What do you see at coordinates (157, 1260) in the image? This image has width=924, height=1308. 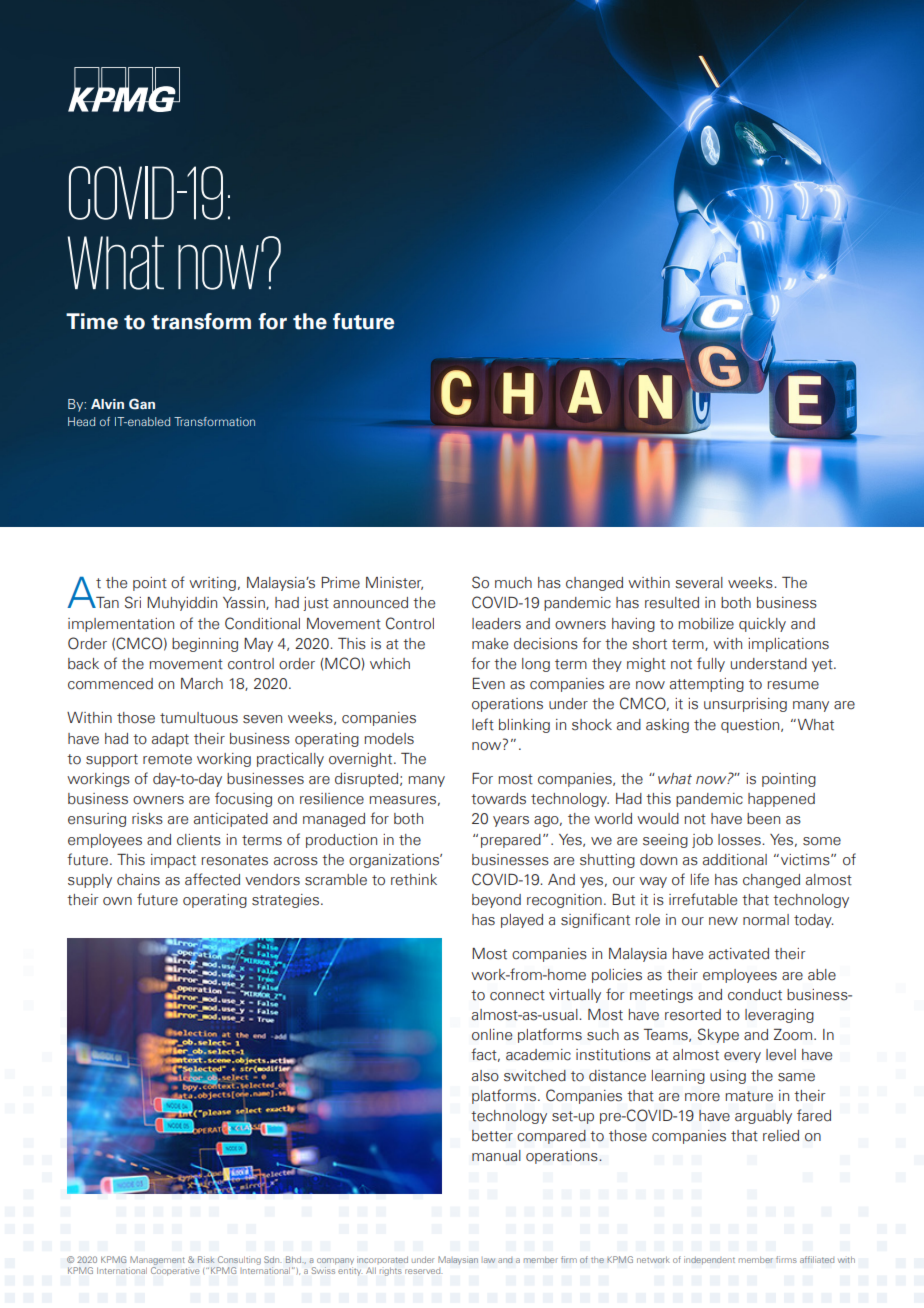 I see `Management` at bounding box center [157, 1260].
